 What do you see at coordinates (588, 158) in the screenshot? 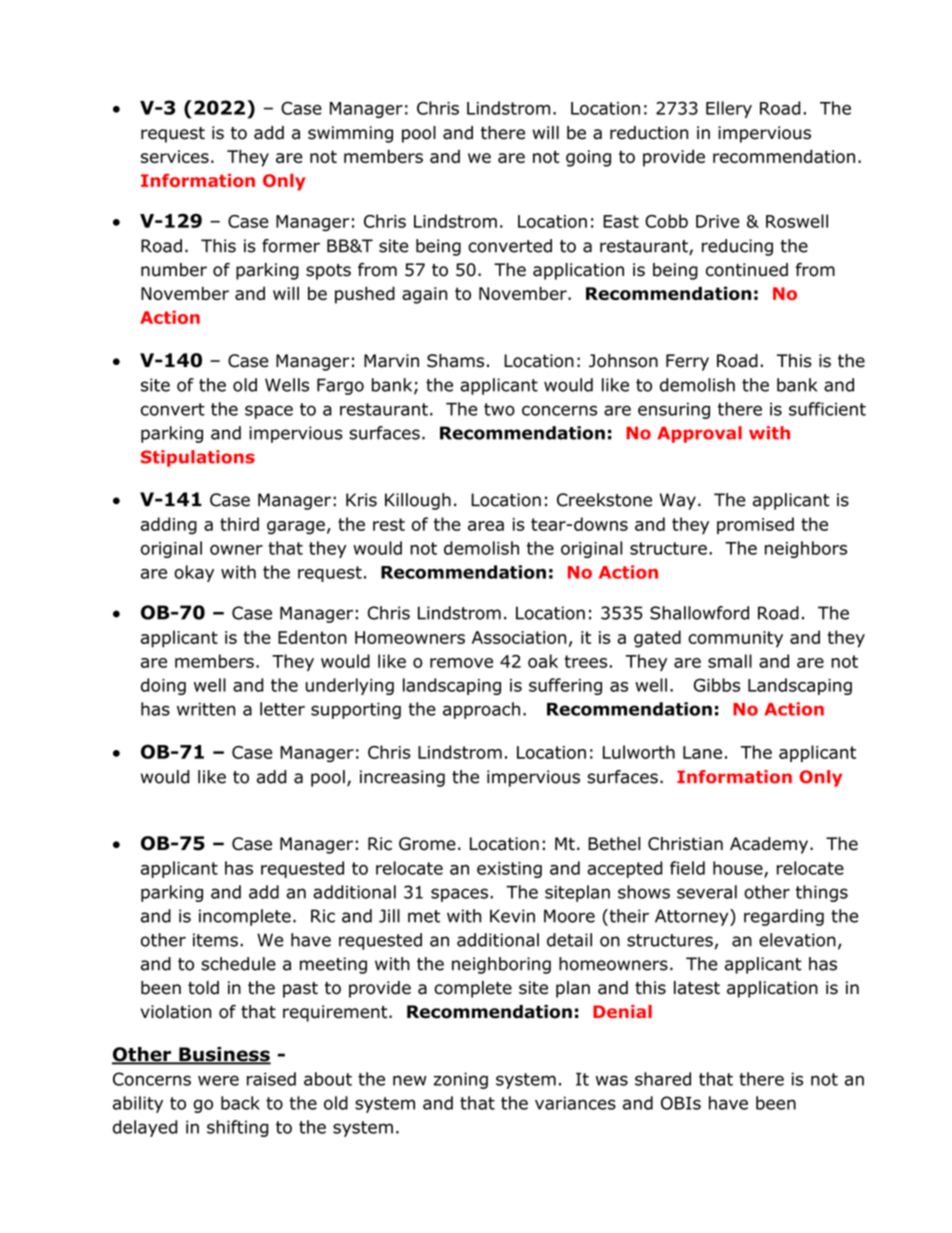
I see `going` at bounding box center [588, 158].
